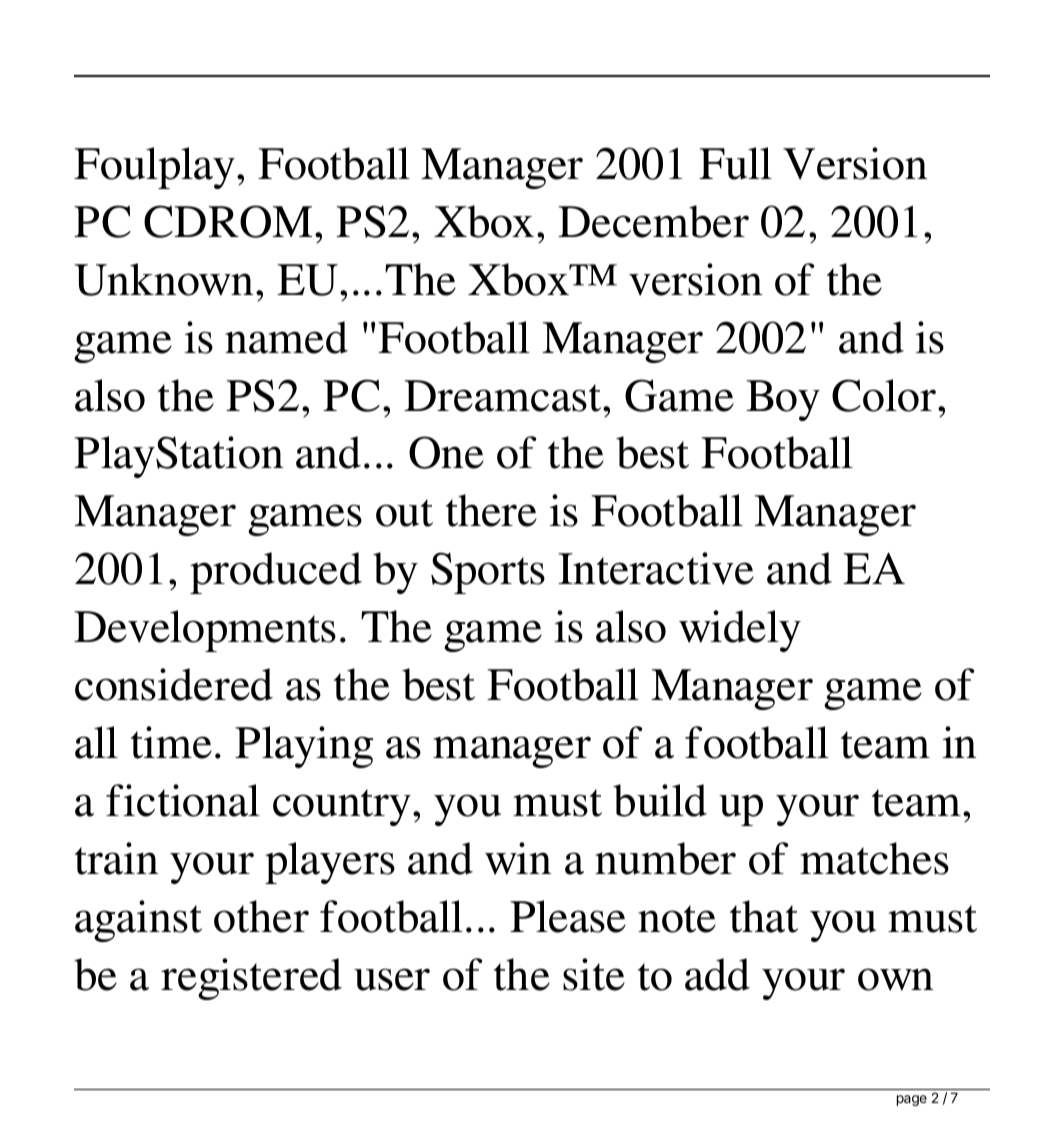 The height and width of the screenshot is (1139, 1064). Describe the element at coordinates (653, 221) in the screenshot. I see `December` at that location.
